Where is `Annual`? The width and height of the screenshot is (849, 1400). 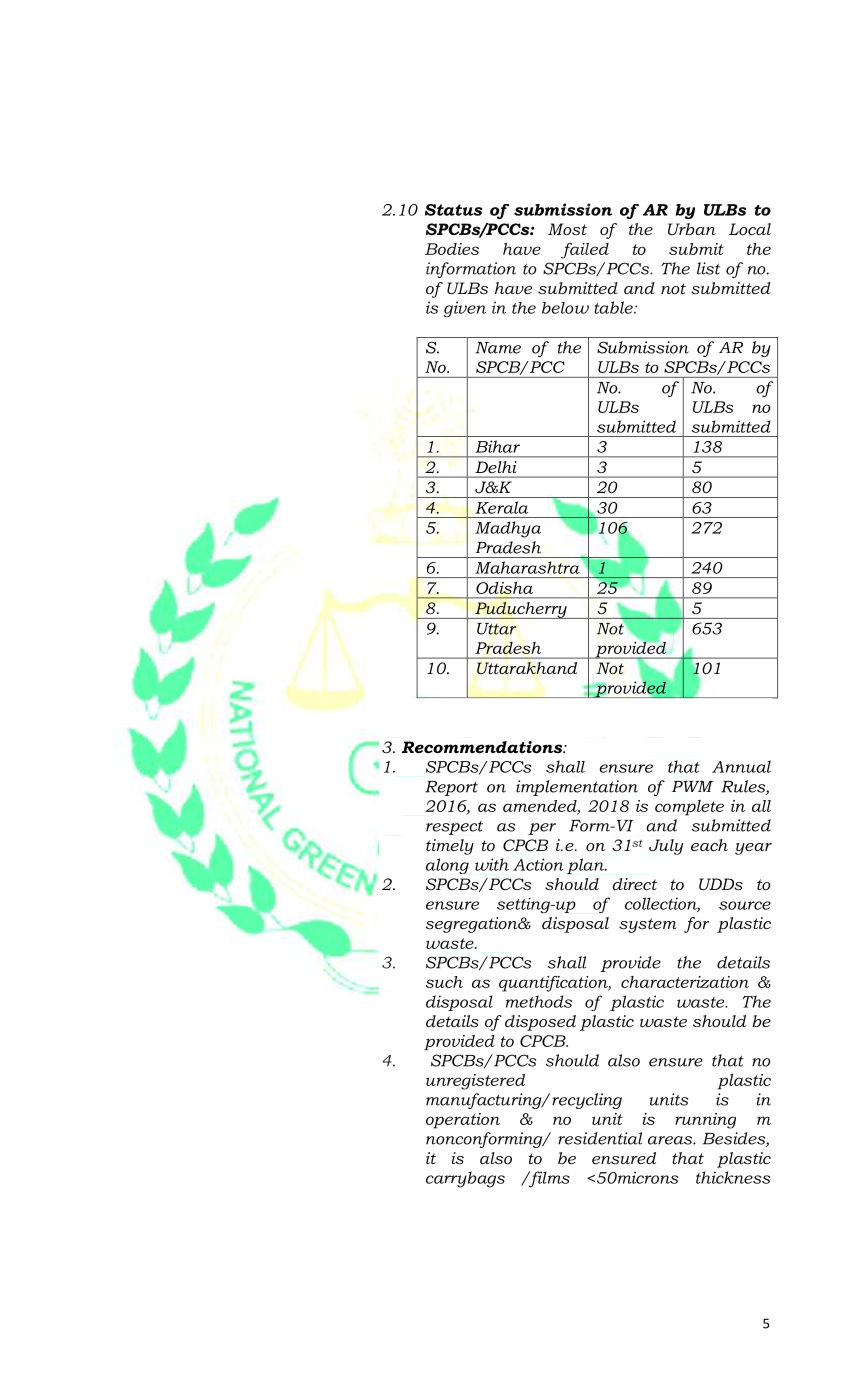
Annual is located at coordinates (741, 766).
